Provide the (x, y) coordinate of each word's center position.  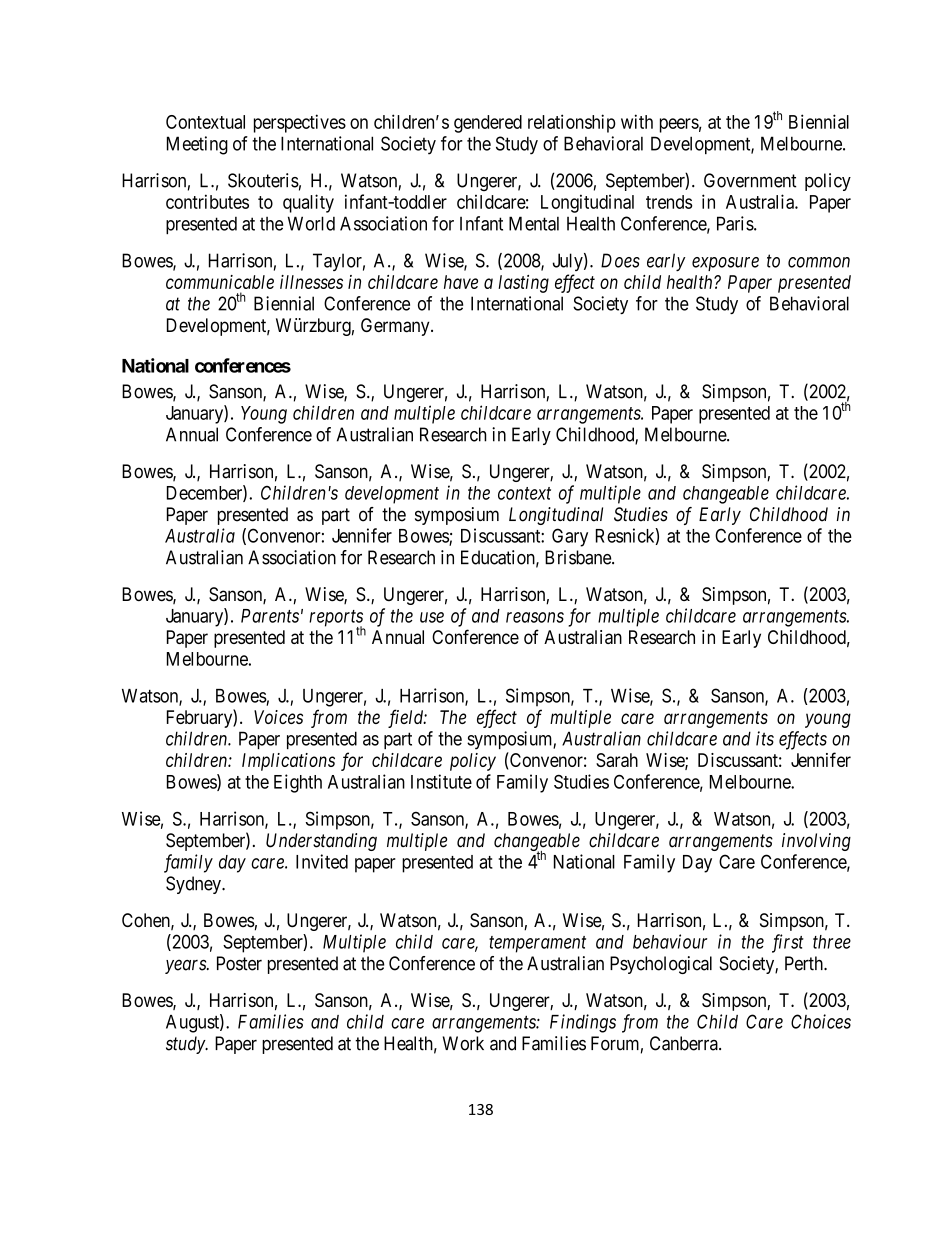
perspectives (300, 123)
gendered (488, 124)
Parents (270, 616)
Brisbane (579, 557)
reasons (535, 617)
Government (750, 180)
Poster (239, 963)
